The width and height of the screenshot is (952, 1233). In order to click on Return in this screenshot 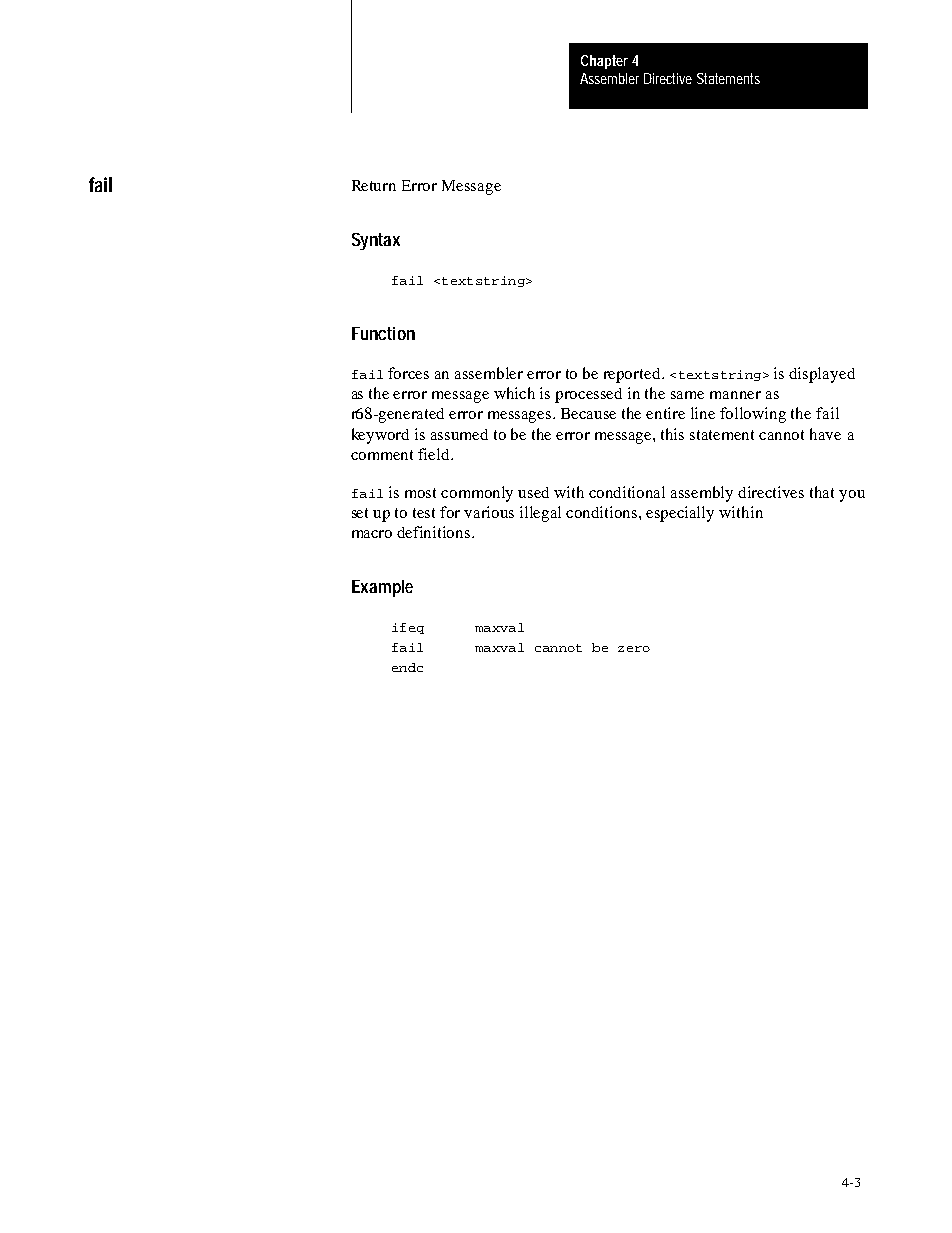, I will do `click(374, 185)`.
